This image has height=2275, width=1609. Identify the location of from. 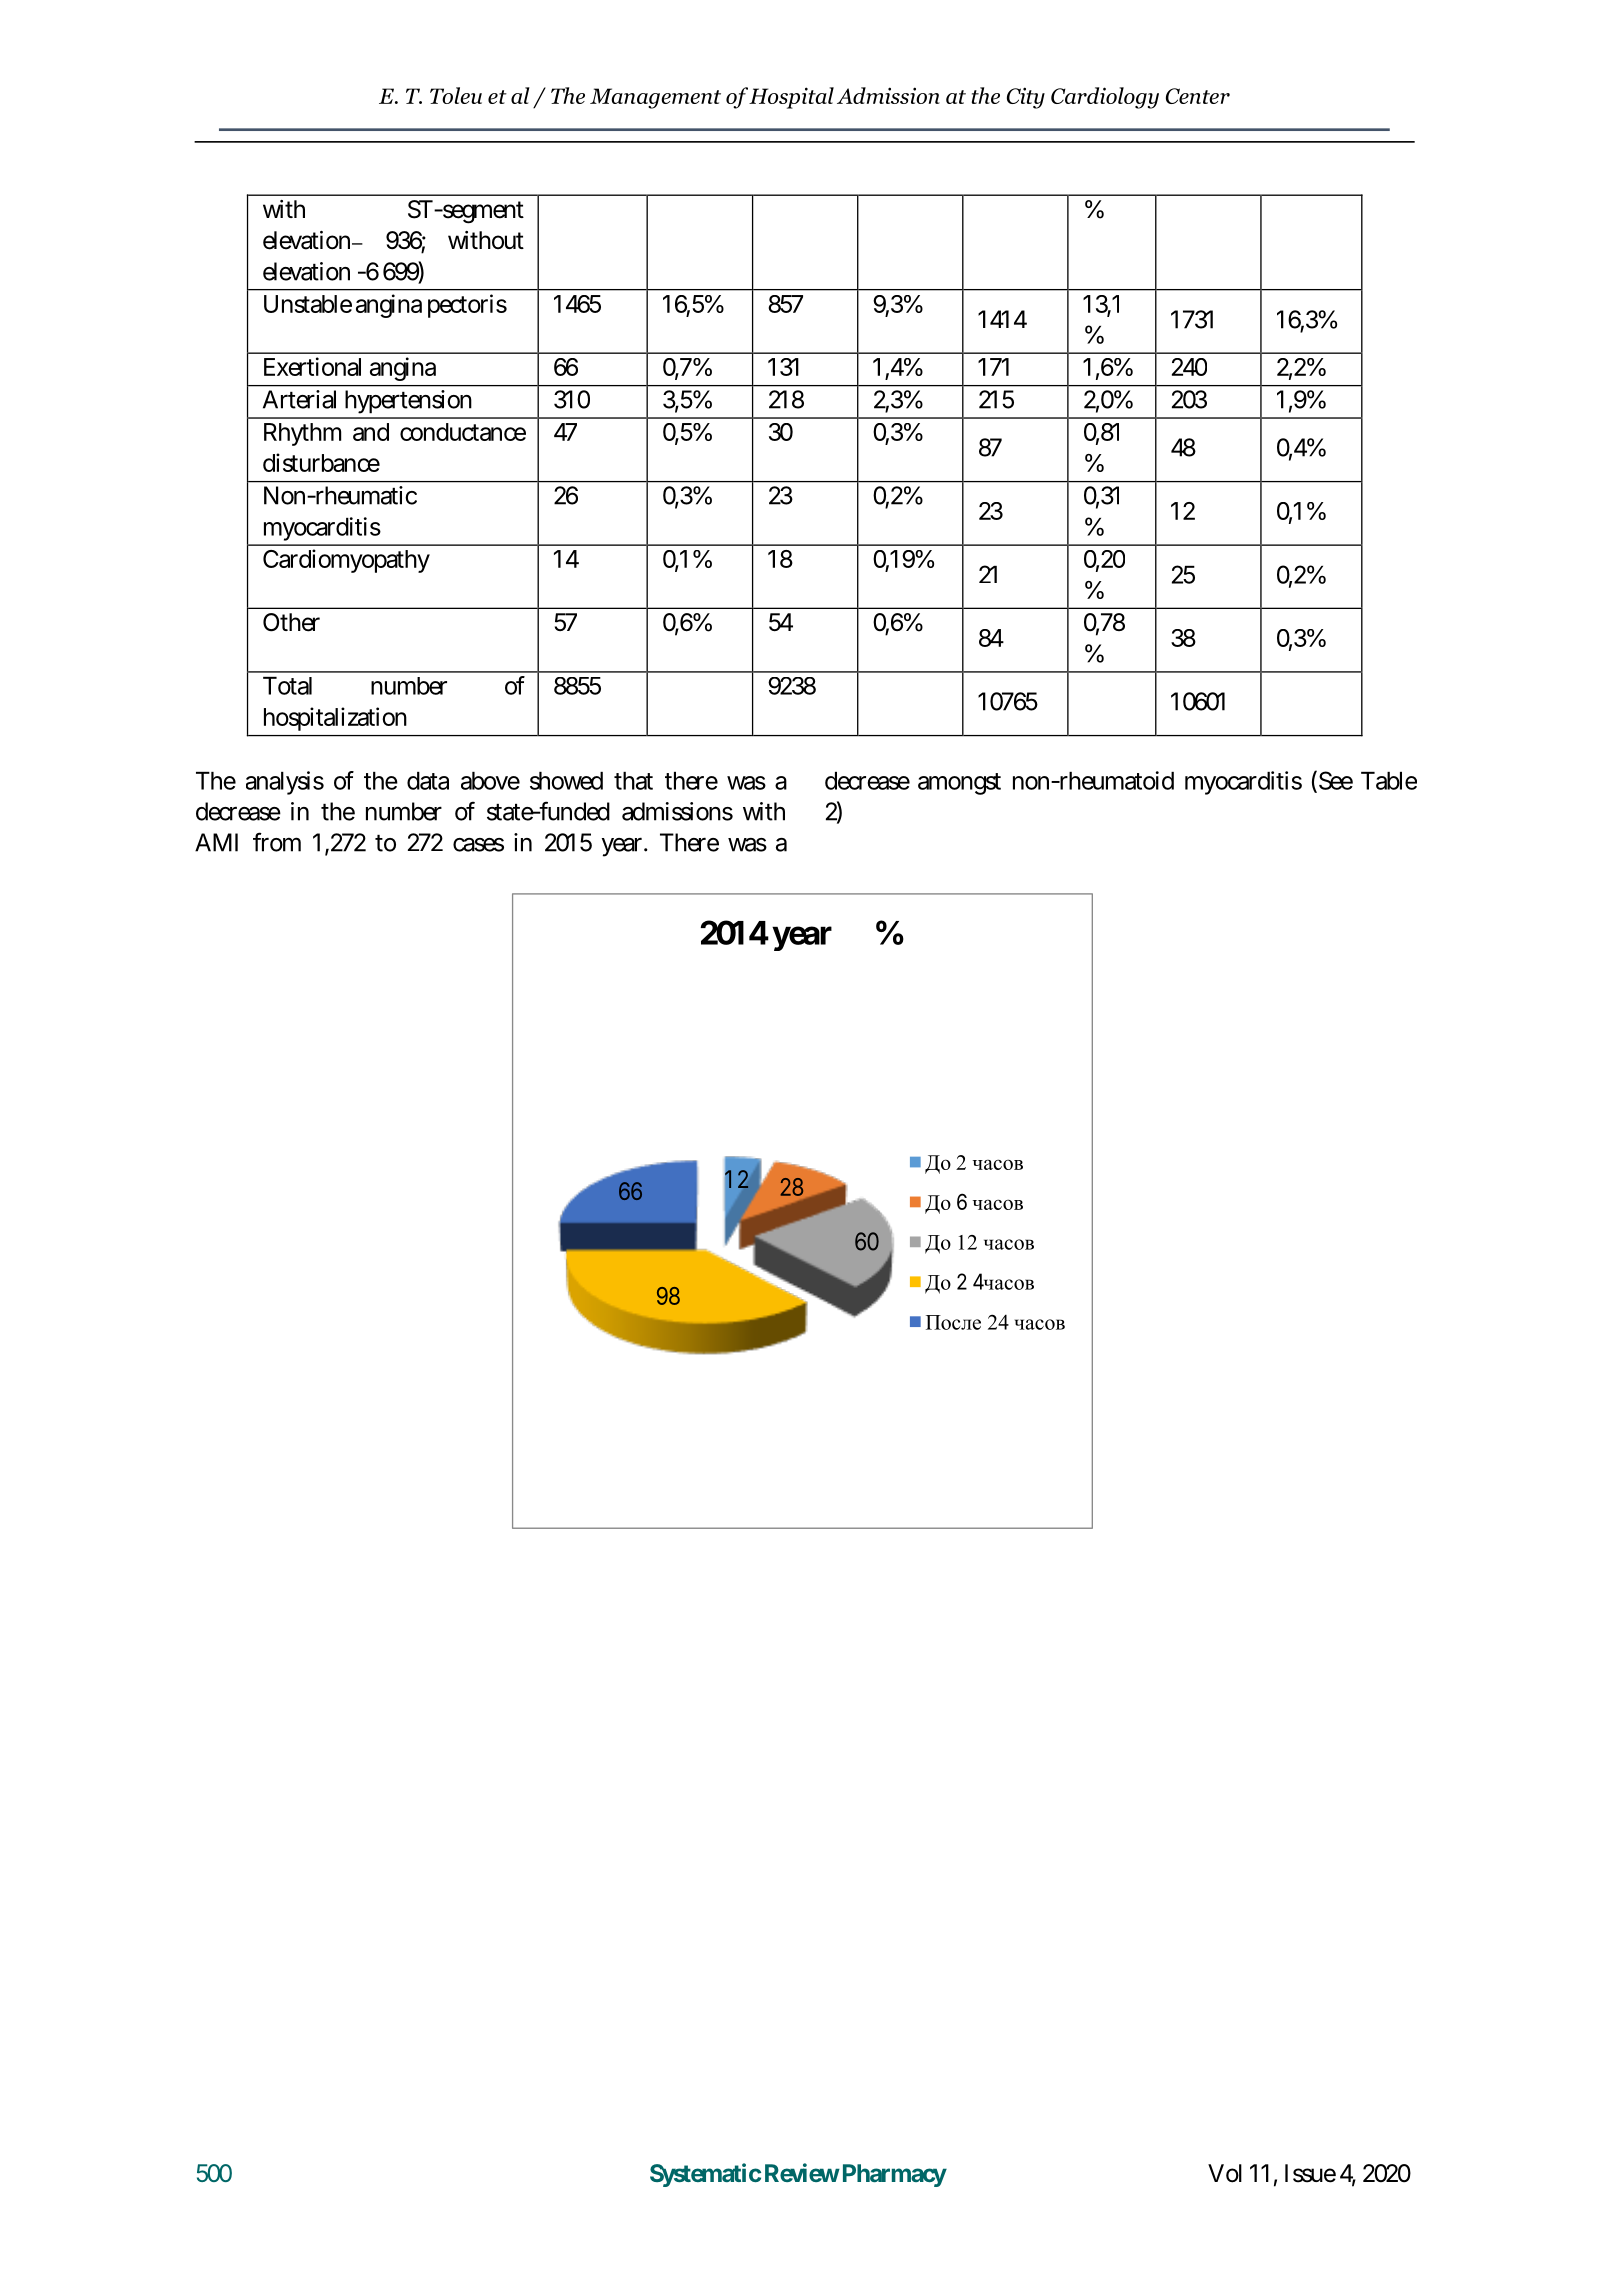
(277, 842).
